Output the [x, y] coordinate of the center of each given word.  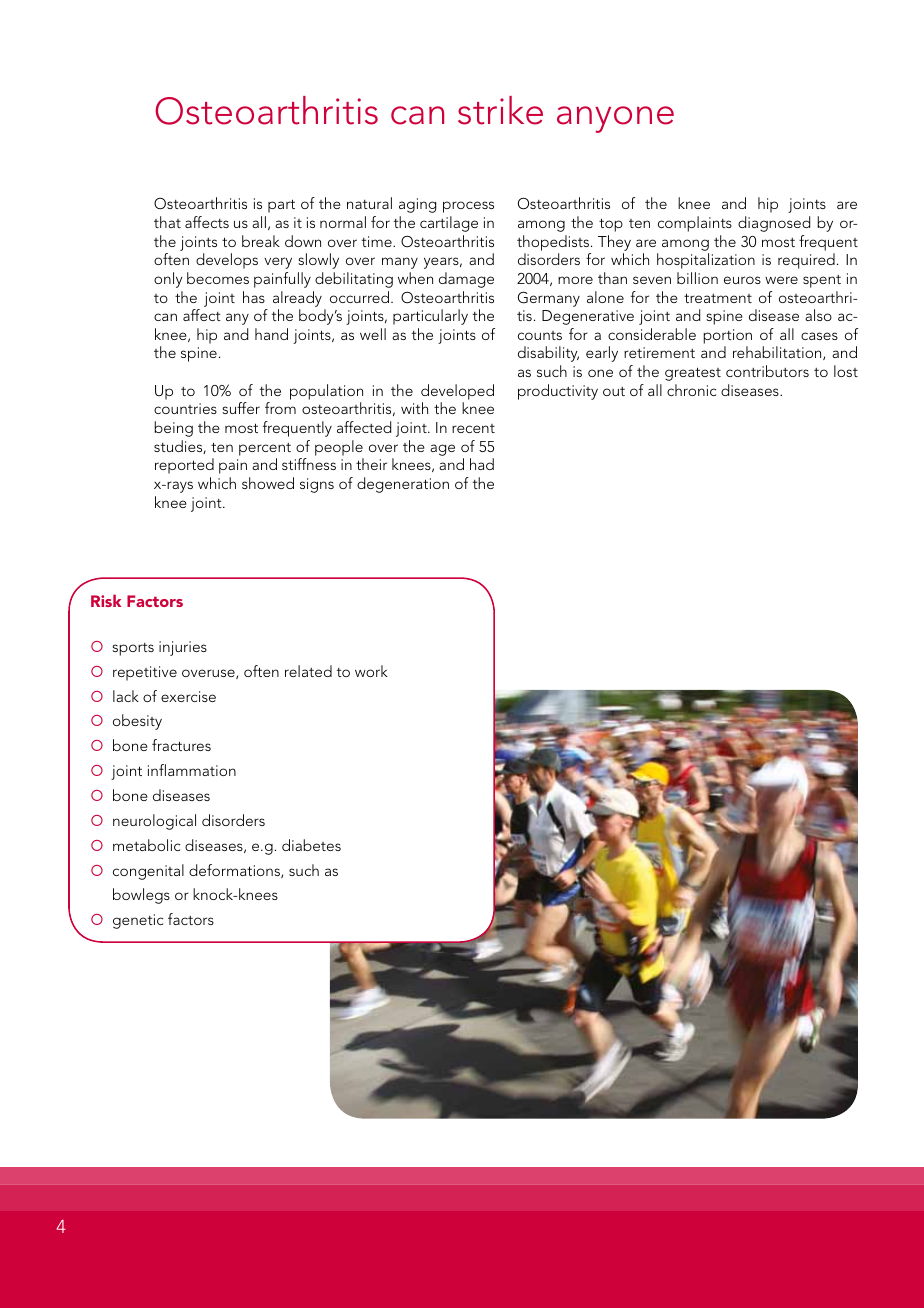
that [167, 222]
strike [500, 110]
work [371, 671]
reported [184, 466]
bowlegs [141, 896]
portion [727, 336]
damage [466, 280]
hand [271, 334]
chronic [691, 390]
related [308, 671]
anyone [615, 119]
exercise [188, 696]
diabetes [311, 845]
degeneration [403, 485]
